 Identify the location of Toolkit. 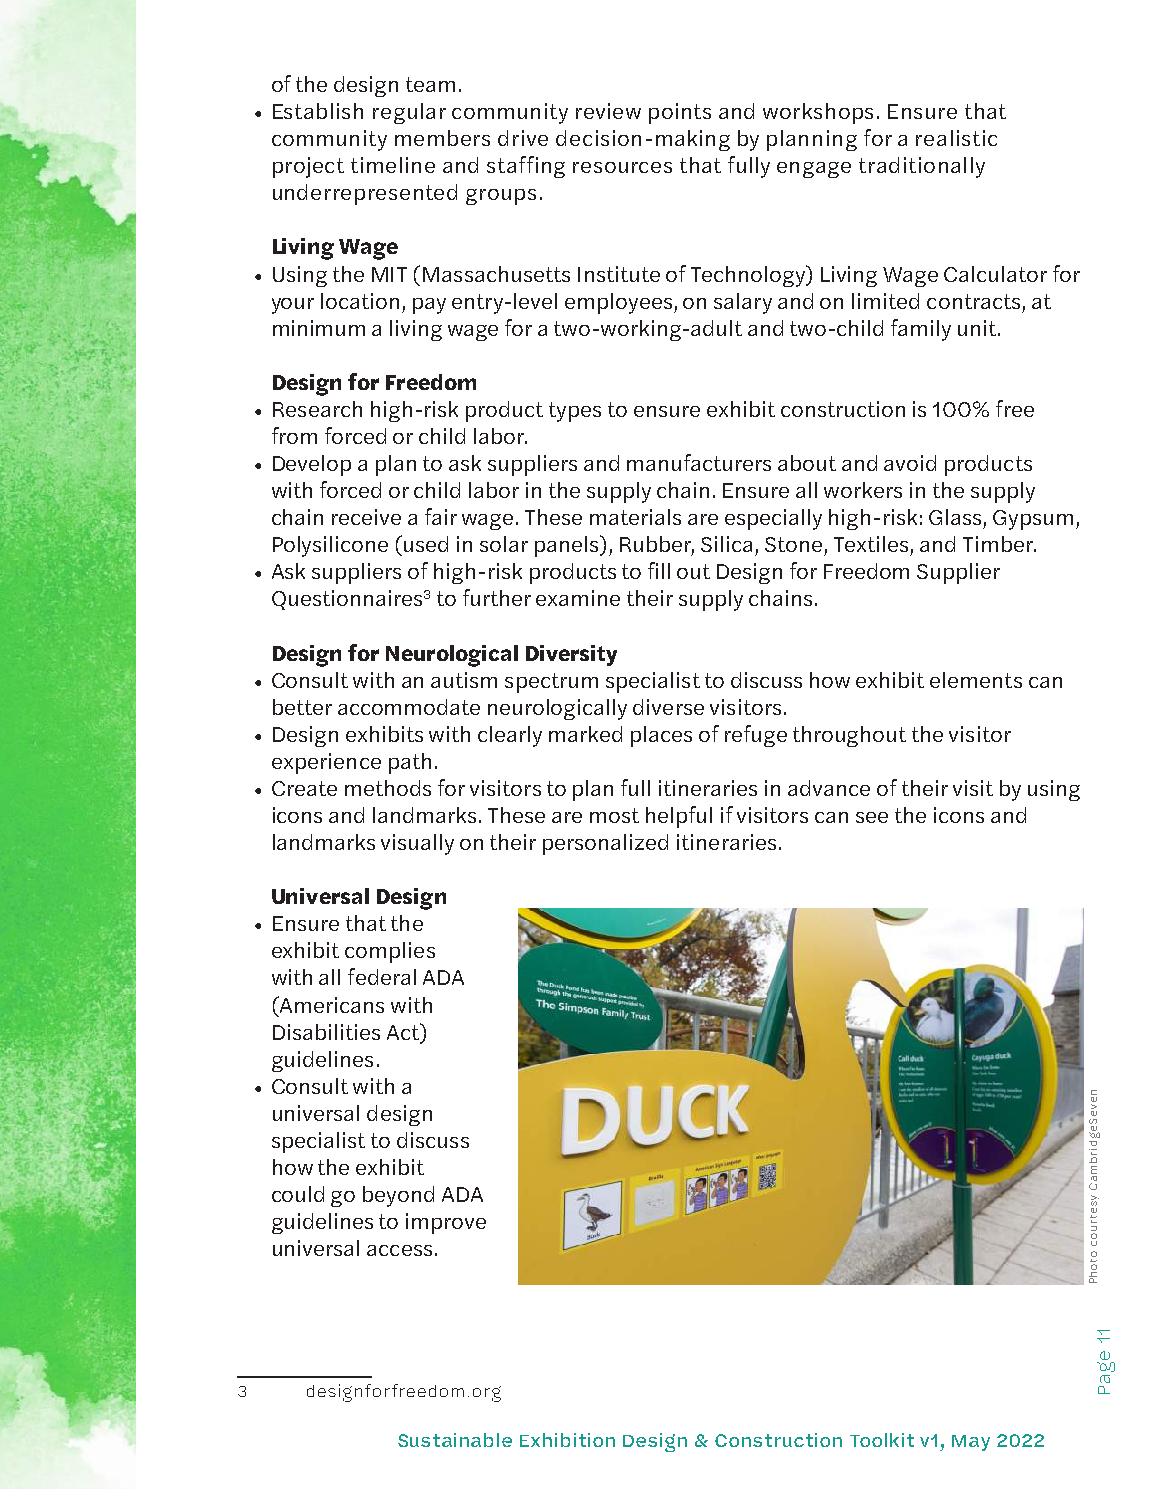
(882, 1440).
